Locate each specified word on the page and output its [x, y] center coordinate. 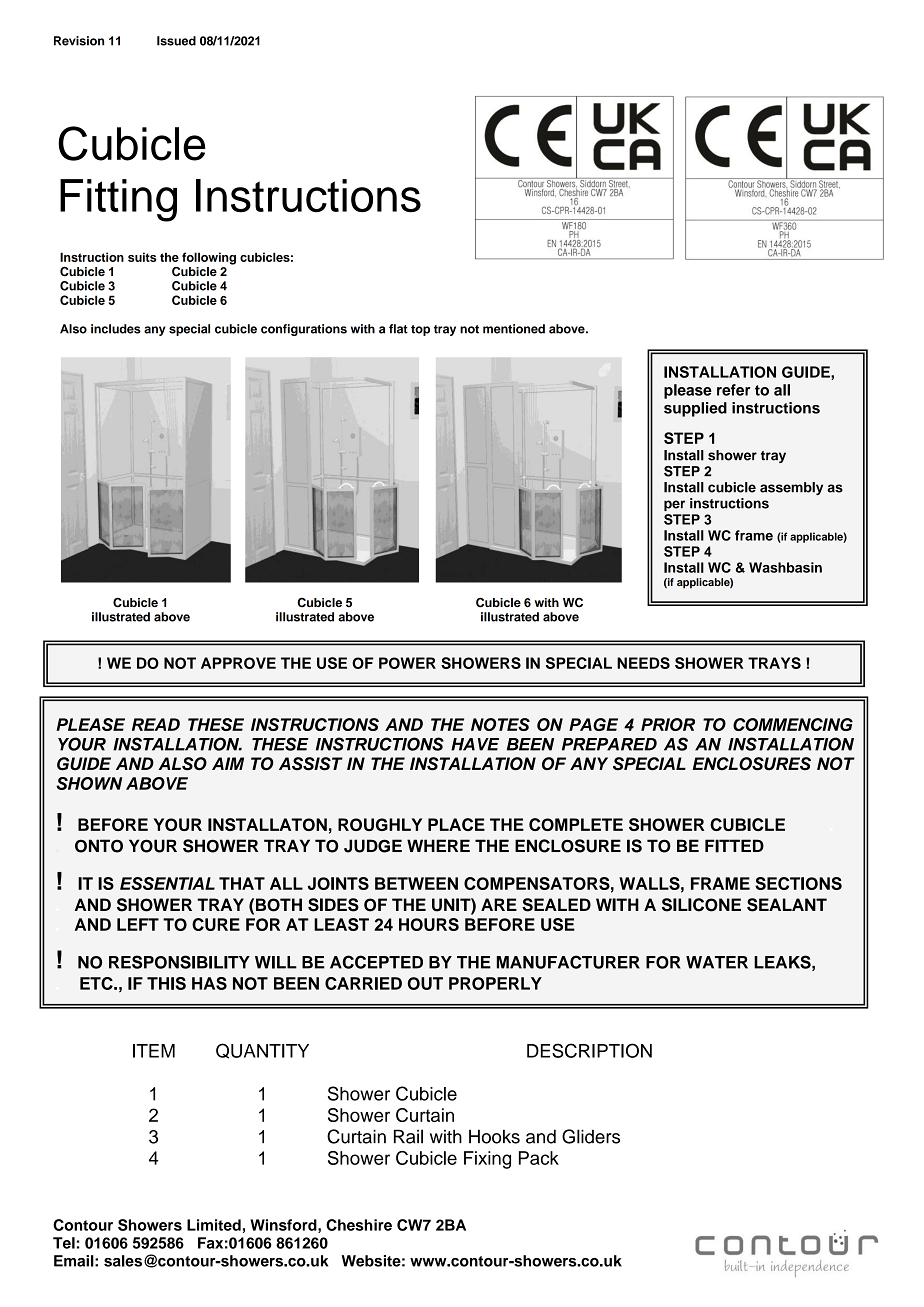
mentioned [514, 329]
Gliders [591, 1136]
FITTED [734, 846]
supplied [695, 409]
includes [116, 329]
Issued [176, 41]
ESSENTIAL [167, 883]
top [420, 330]
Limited [214, 1225]
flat [398, 329]
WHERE [438, 845]
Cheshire [359, 1225]
